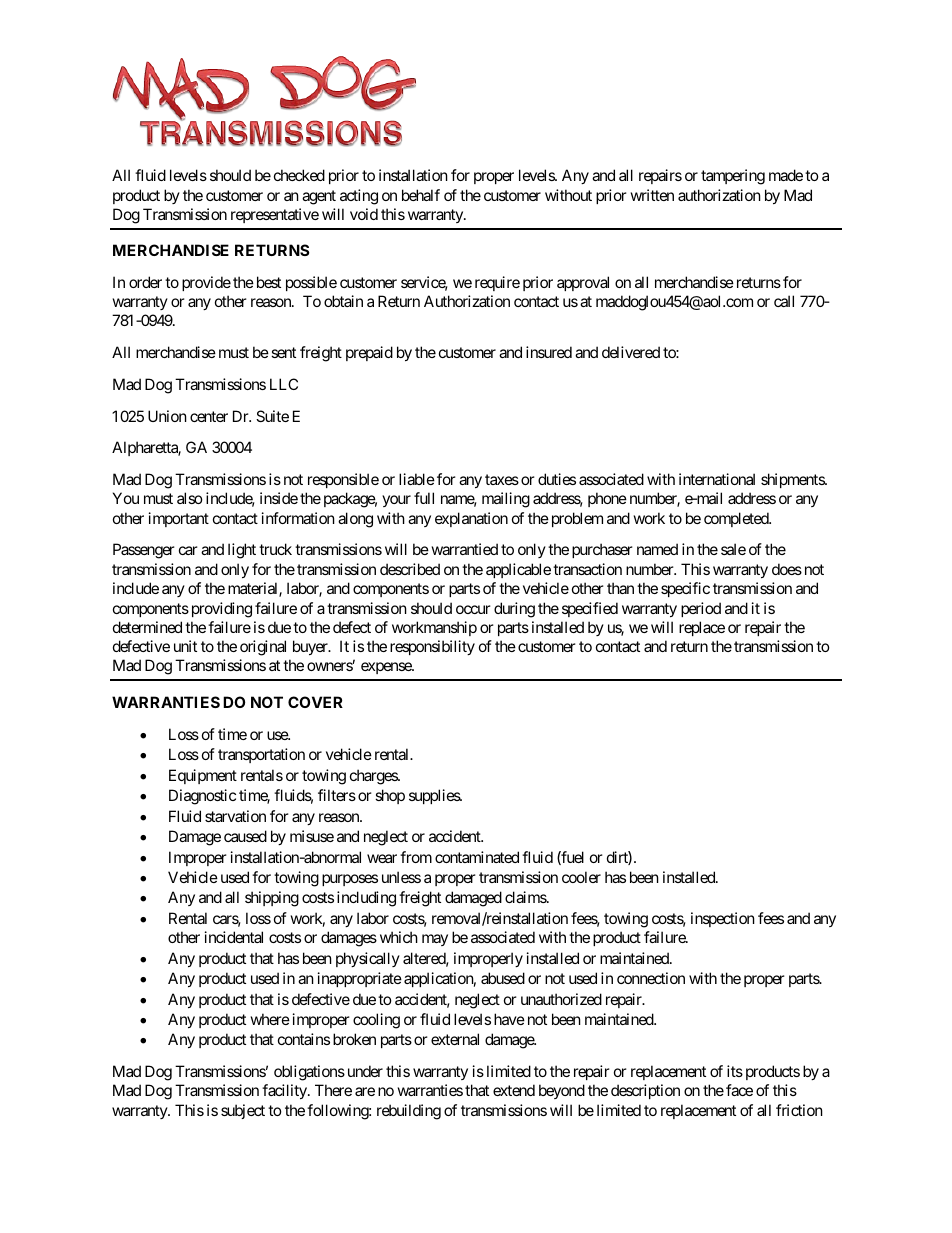  What do you see at coordinates (319, 197) in the screenshot?
I see `agent` at bounding box center [319, 197].
